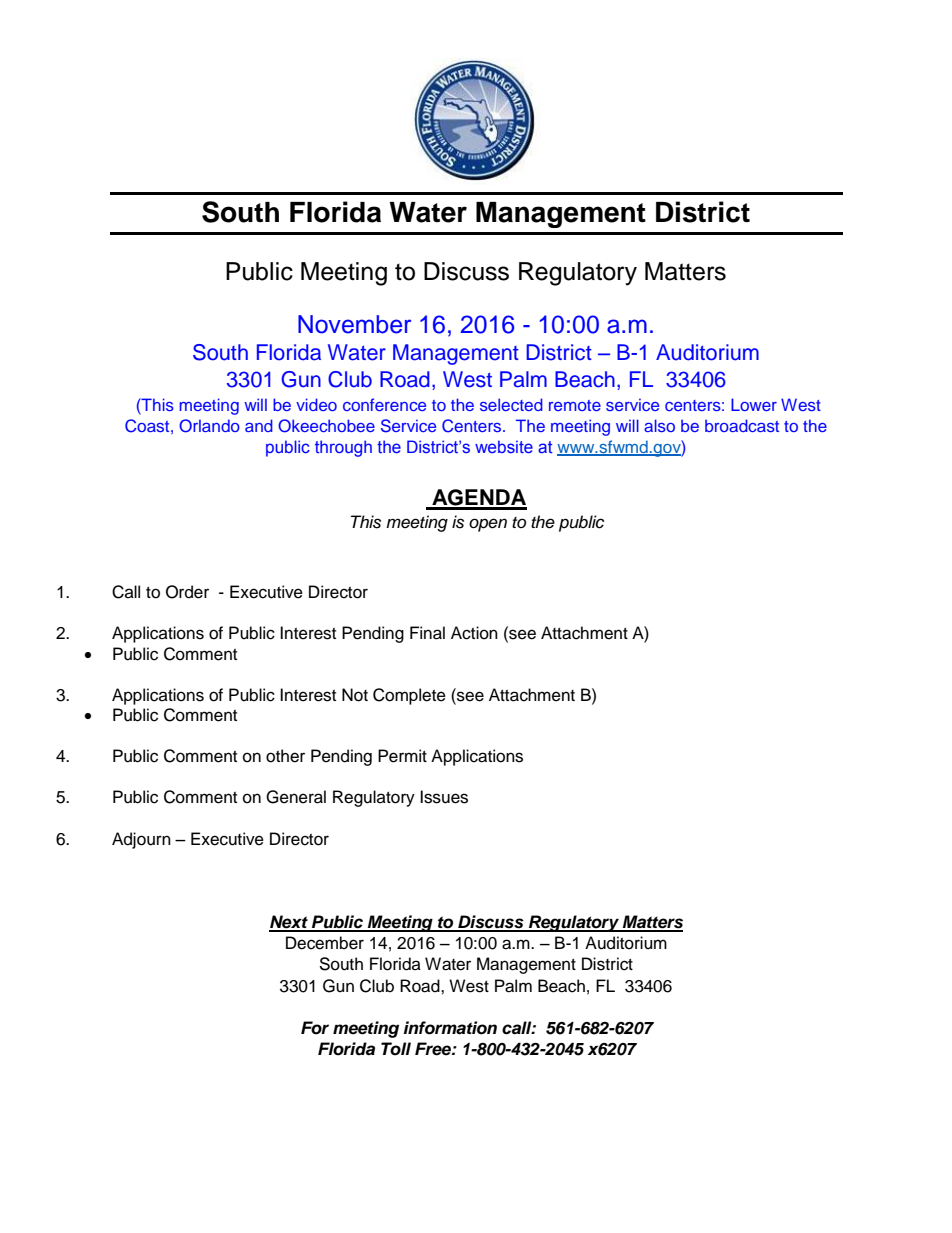  What do you see at coordinates (450, 1028) in the document?
I see `information` at bounding box center [450, 1028].
